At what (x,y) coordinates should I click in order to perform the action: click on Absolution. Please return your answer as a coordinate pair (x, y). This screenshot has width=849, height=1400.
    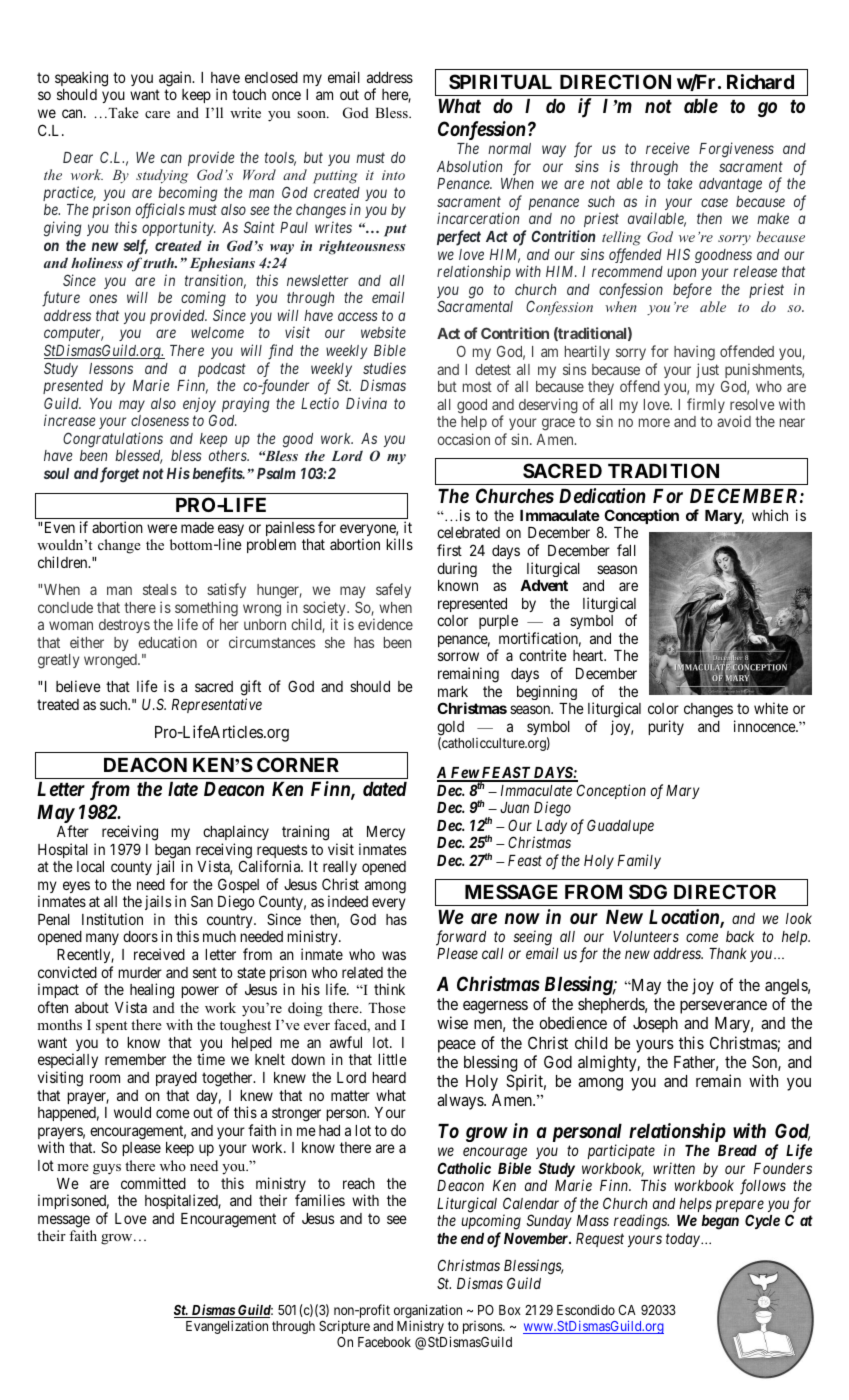
    Looking at the image, I should click on (469, 166).
